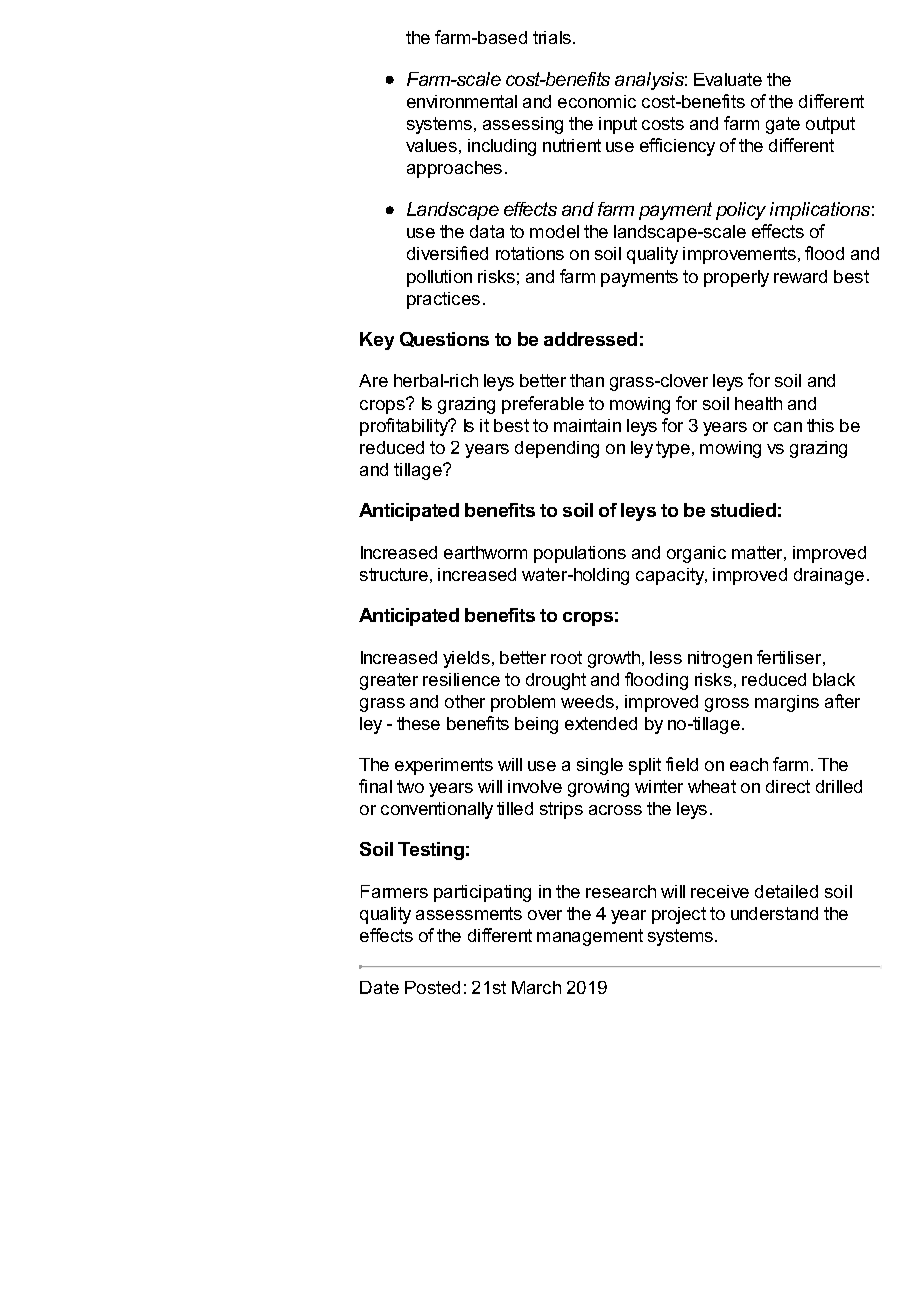 The image size is (924, 1308). I want to click on Posted, so click(432, 987).
